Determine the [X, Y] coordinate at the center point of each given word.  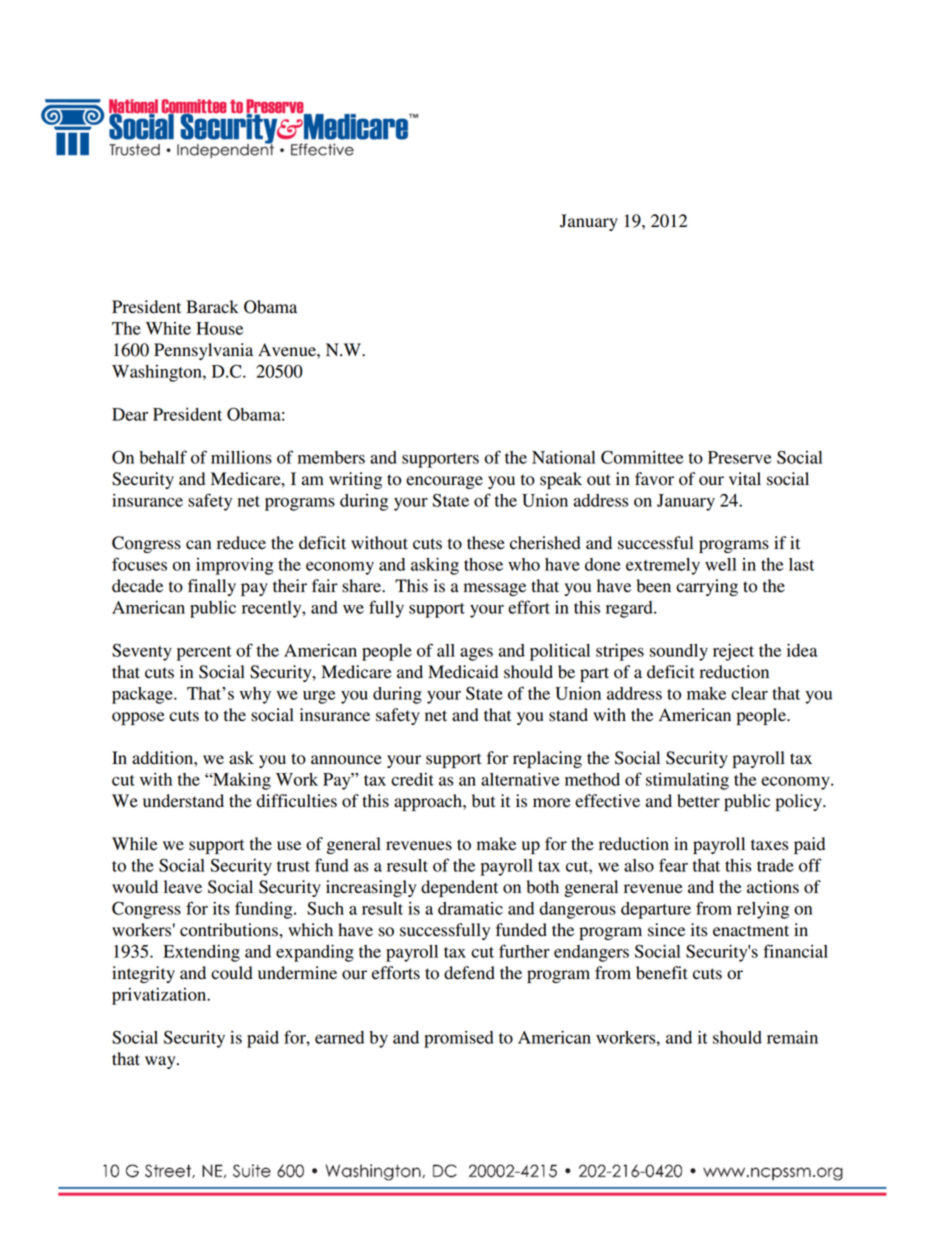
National [563, 457]
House [219, 328]
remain [792, 1037]
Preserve [739, 457]
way [161, 1062]
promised [459, 1039]
